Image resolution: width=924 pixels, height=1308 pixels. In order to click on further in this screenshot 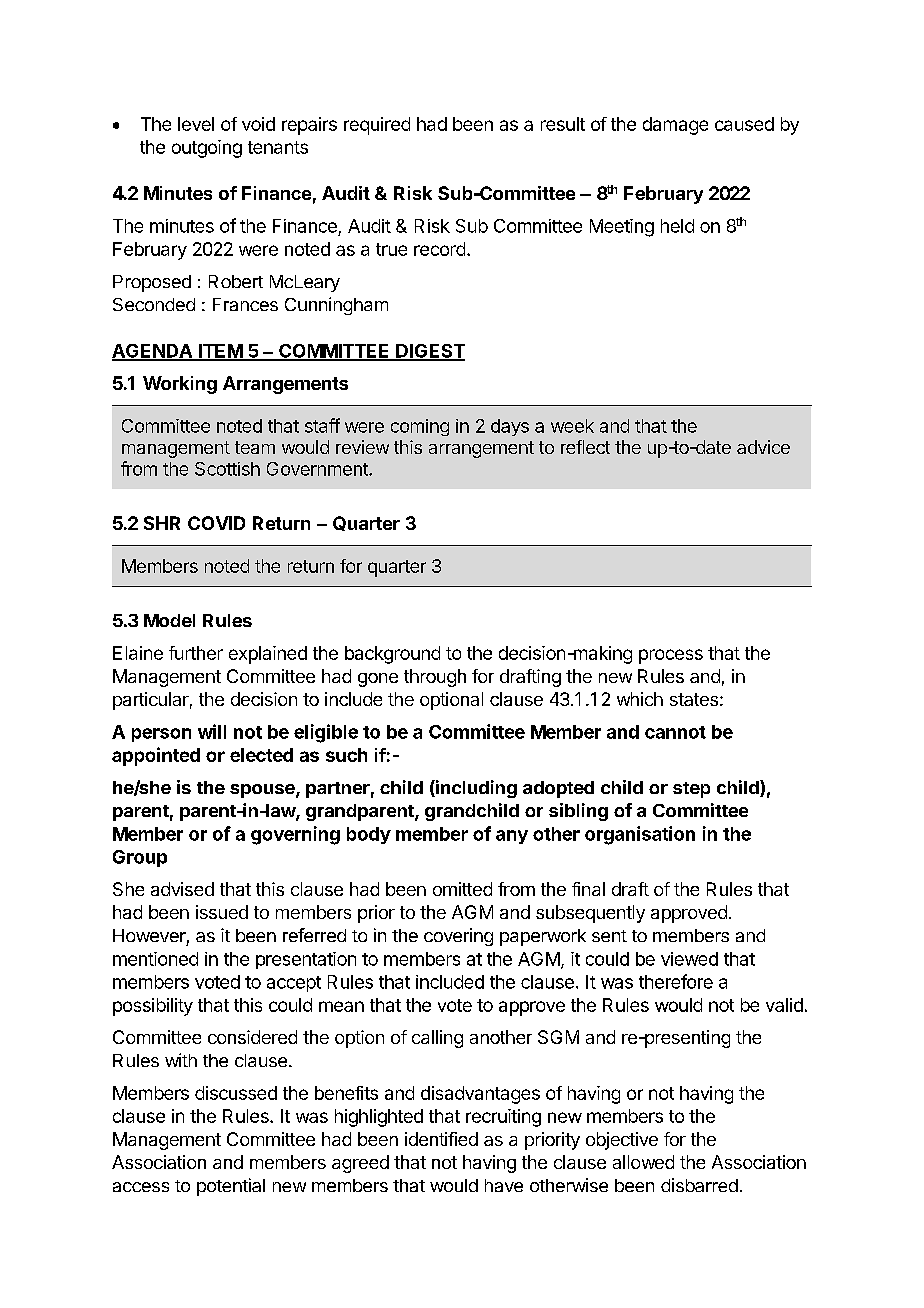, I will do `click(196, 653)`.
